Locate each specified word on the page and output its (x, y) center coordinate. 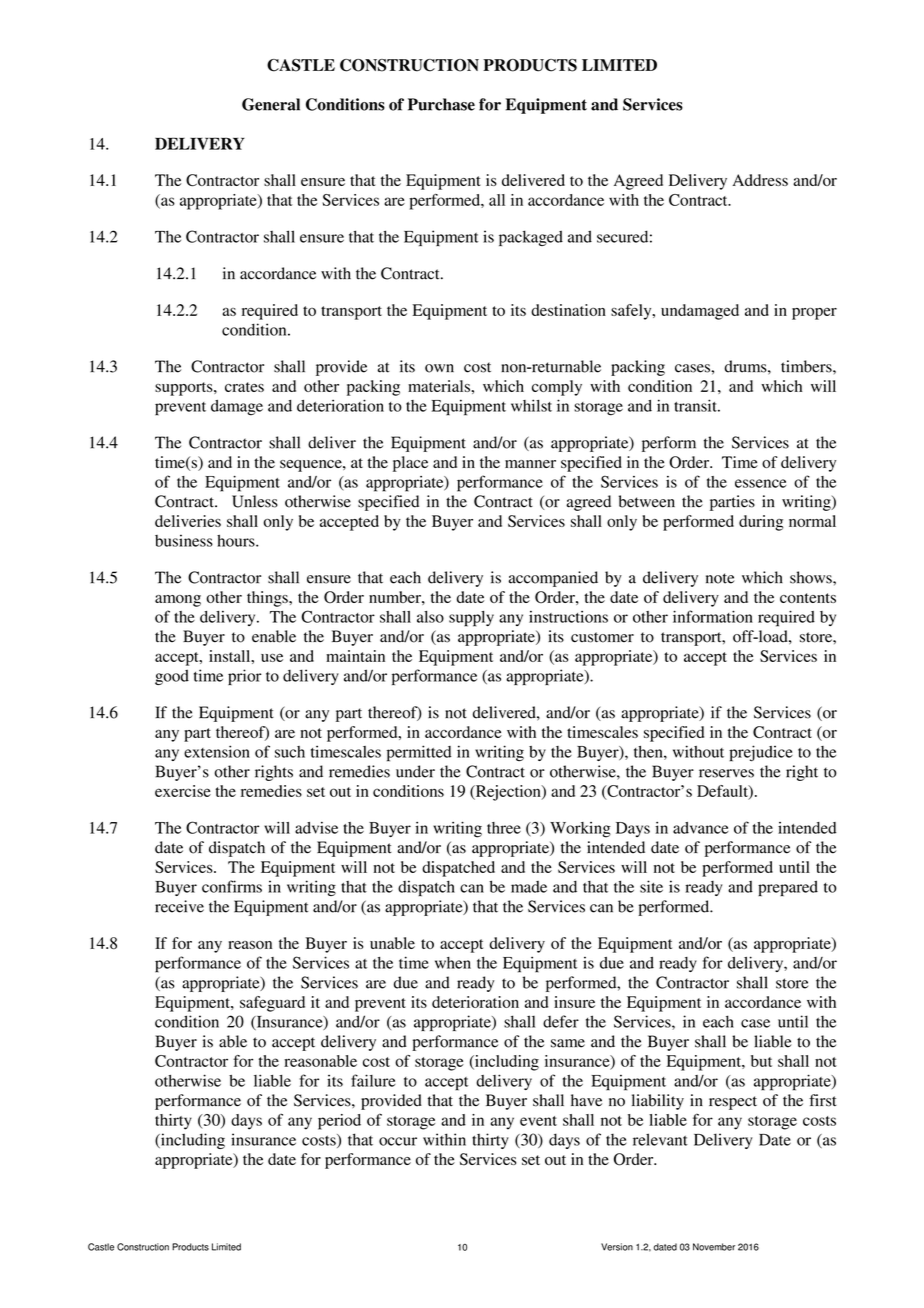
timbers (807, 366)
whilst (531, 405)
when (453, 963)
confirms (232, 886)
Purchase (441, 104)
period (339, 1122)
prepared (788, 888)
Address (760, 180)
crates (244, 387)
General (271, 104)
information (713, 616)
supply (471, 619)
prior (245, 677)
